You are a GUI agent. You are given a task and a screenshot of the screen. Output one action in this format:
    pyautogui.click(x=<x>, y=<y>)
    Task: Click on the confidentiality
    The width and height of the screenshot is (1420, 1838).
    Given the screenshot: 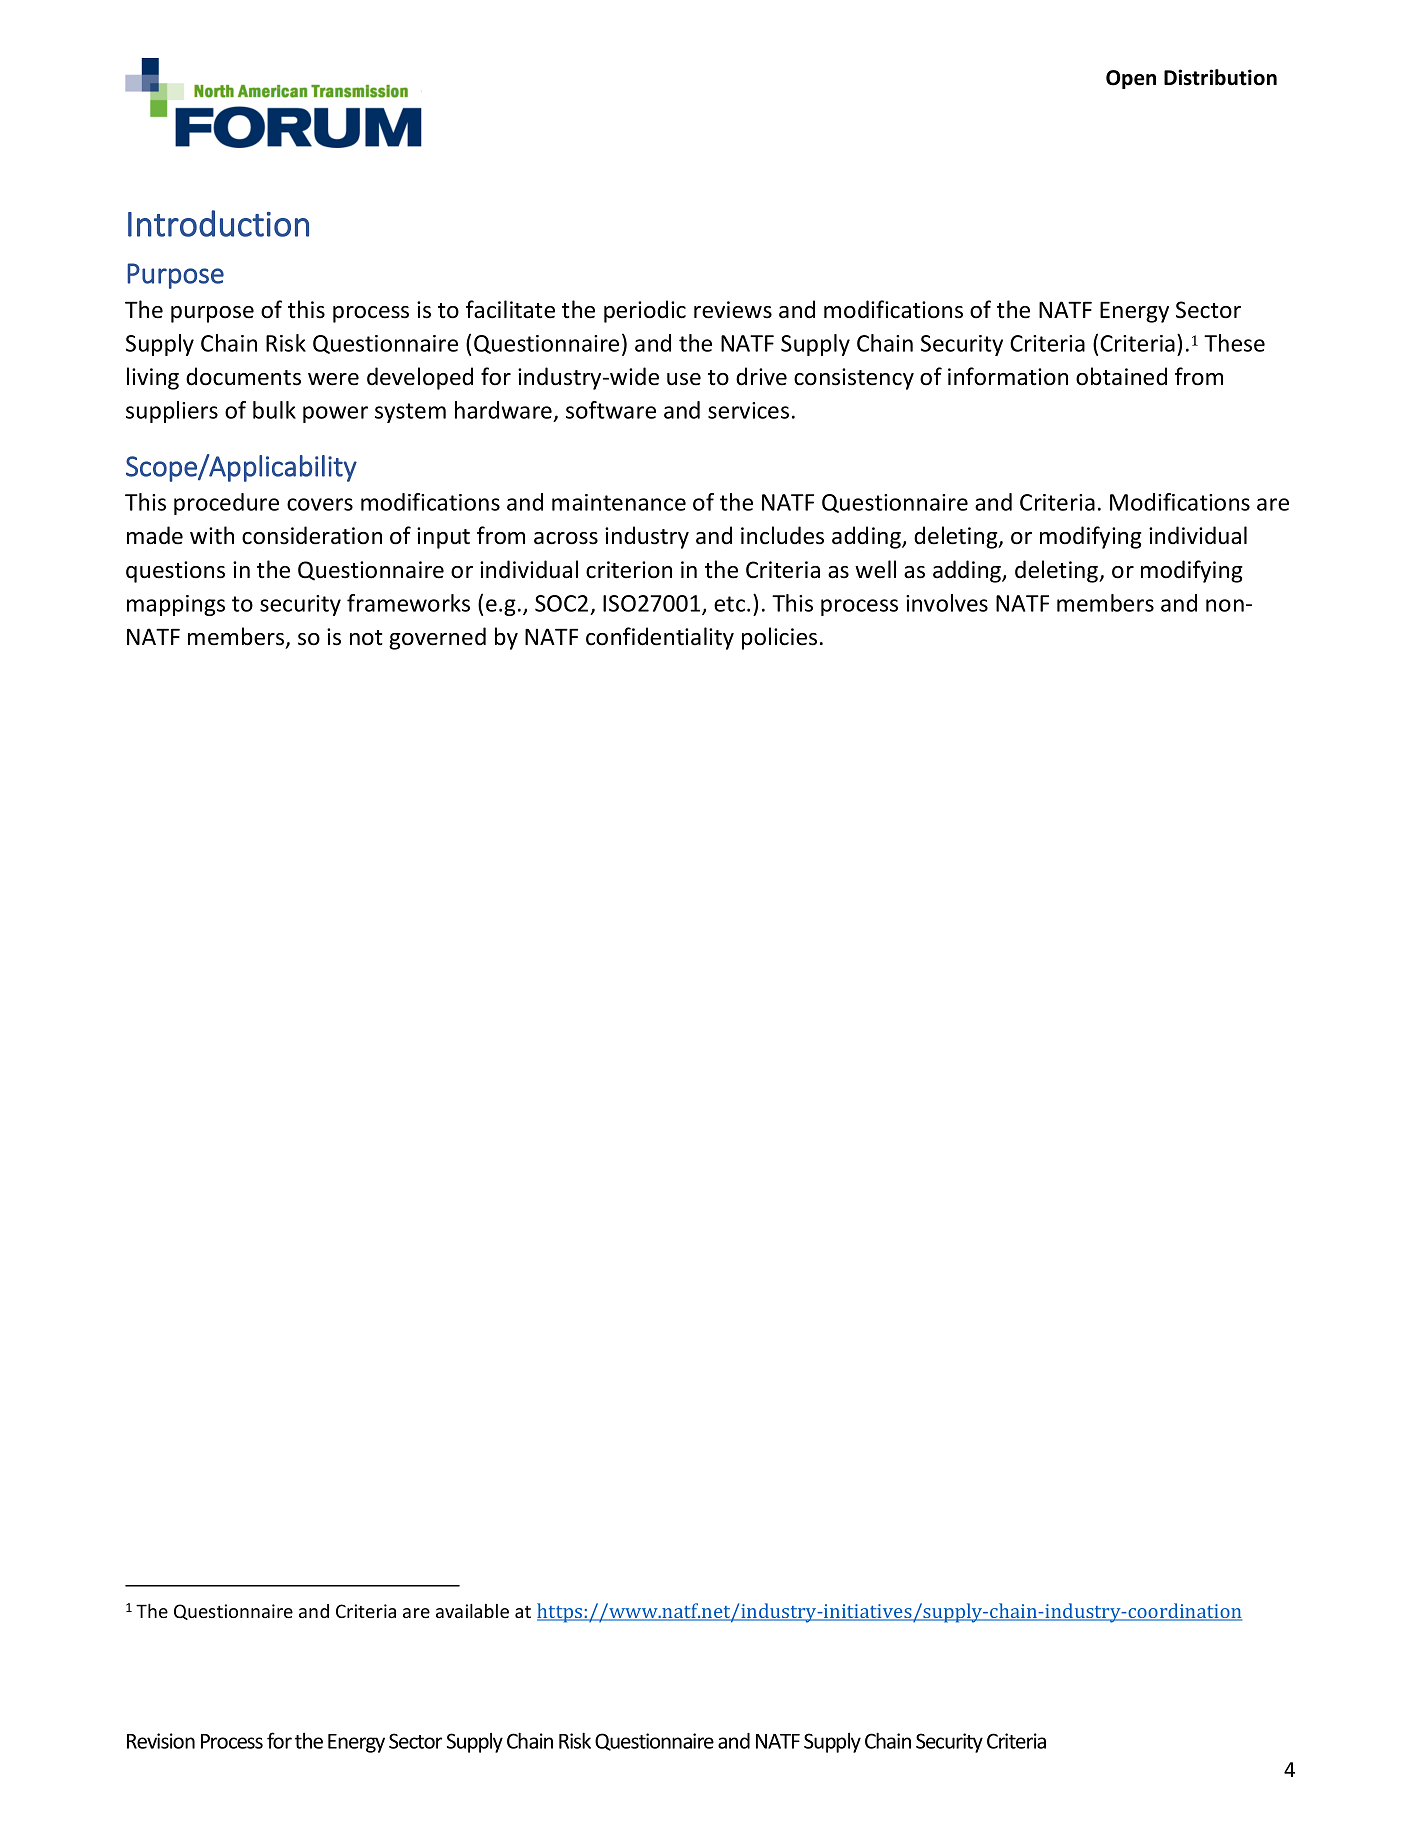 What is the action you would take?
    pyautogui.click(x=660, y=638)
